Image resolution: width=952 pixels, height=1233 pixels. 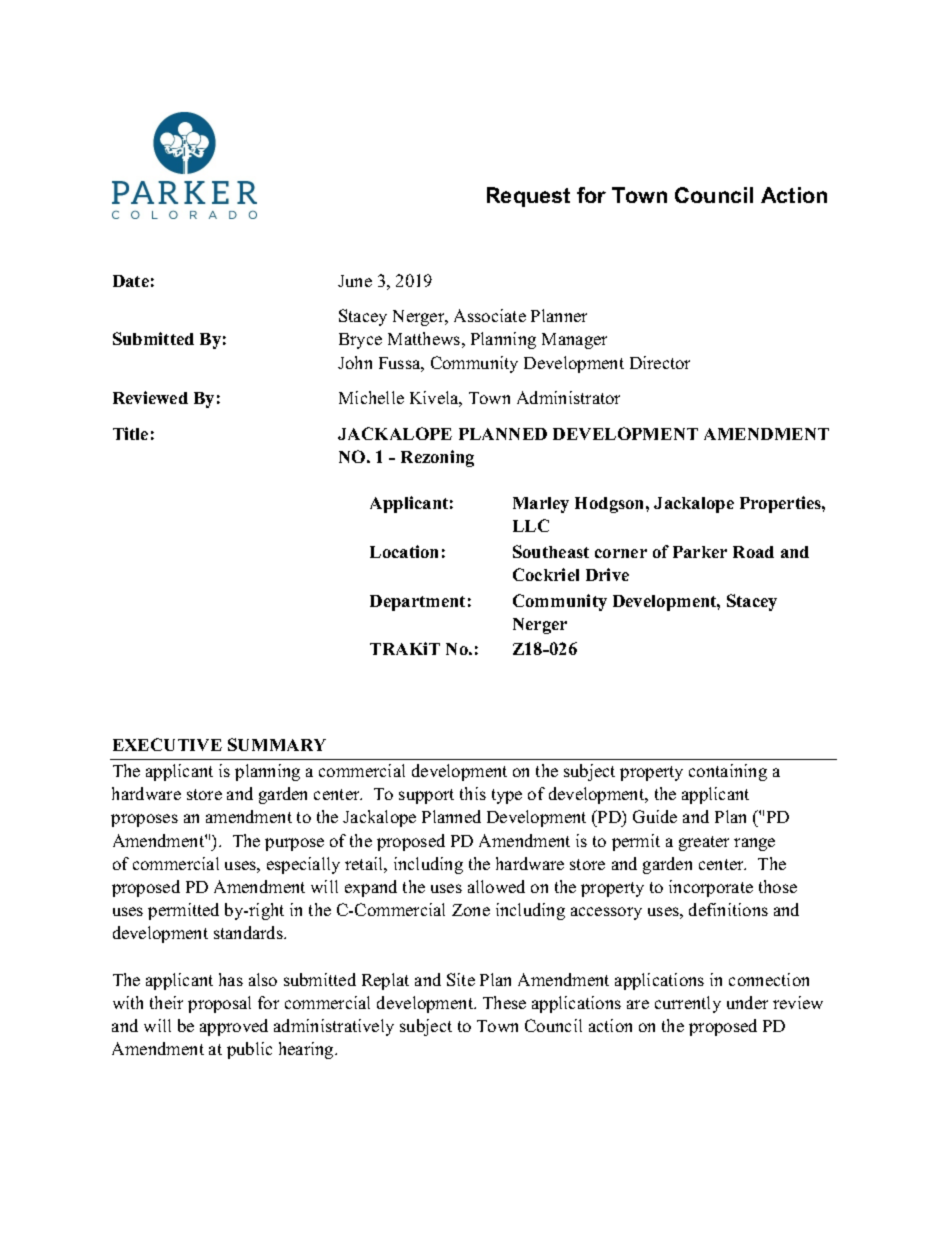 What do you see at coordinates (704, 843) in the image?
I see `greater` at bounding box center [704, 843].
